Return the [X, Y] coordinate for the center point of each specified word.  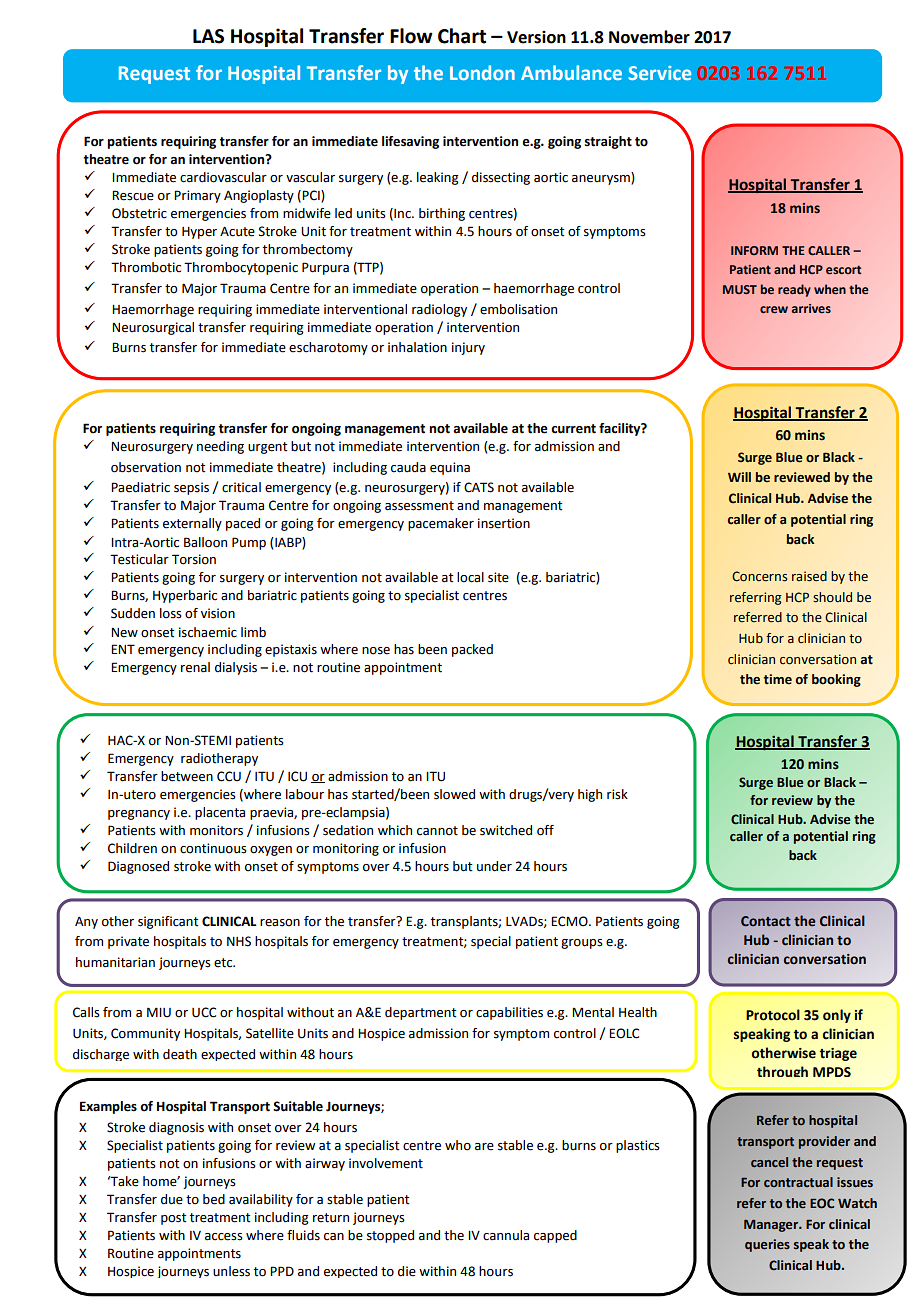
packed [472, 650]
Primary [197, 196]
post [173, 1219]
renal [195, 667]
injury [468, 348]
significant [168, 922]
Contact [766, 921]
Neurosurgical [153, 328]
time [778, 679]
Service [660, 73]
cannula [506, 1235]
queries [767, 1245]
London [482, 72]
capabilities [509, 1013]
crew [774, 309]
